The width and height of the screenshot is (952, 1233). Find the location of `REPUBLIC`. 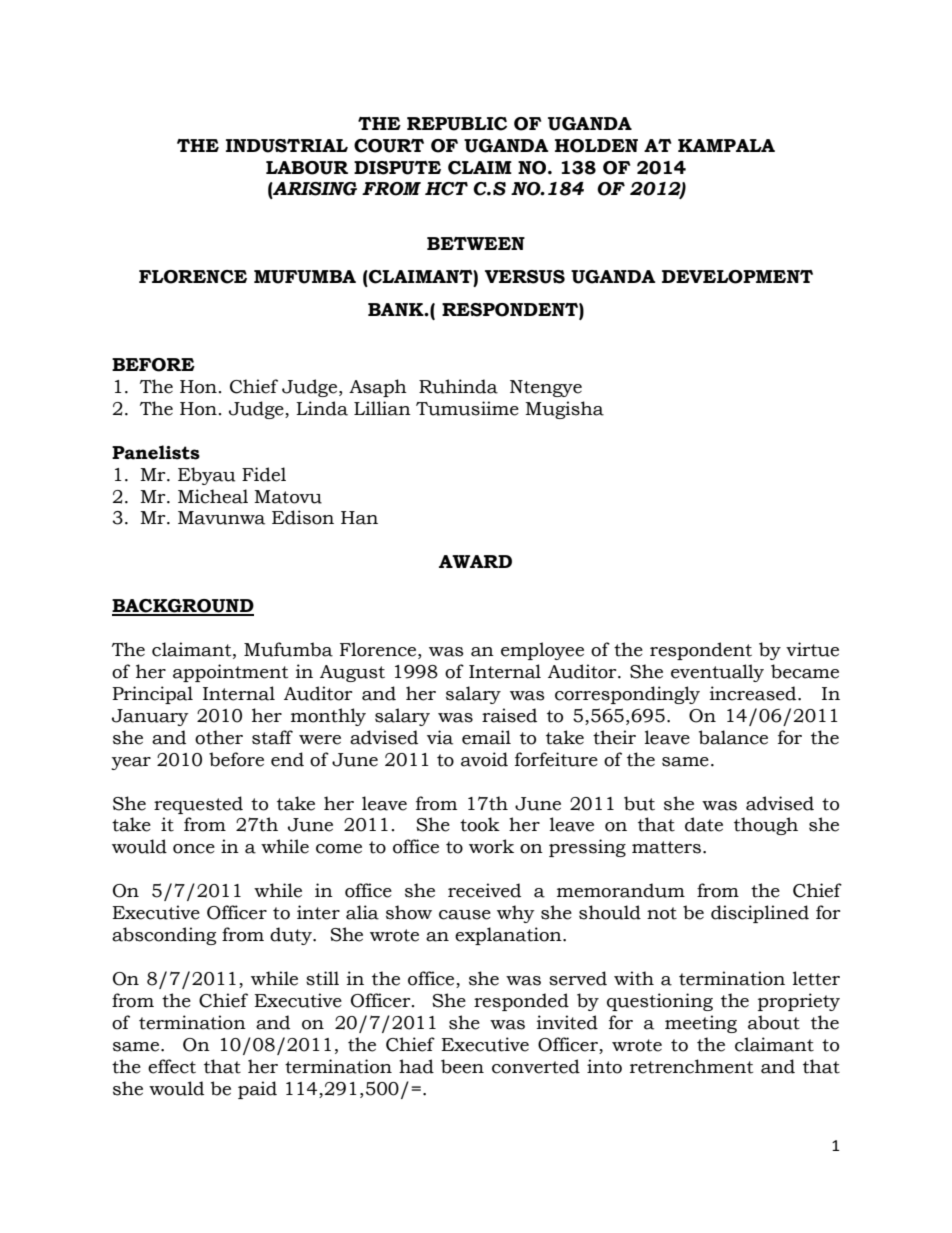

REPUBLIC is located at coordinates (457, 124).
